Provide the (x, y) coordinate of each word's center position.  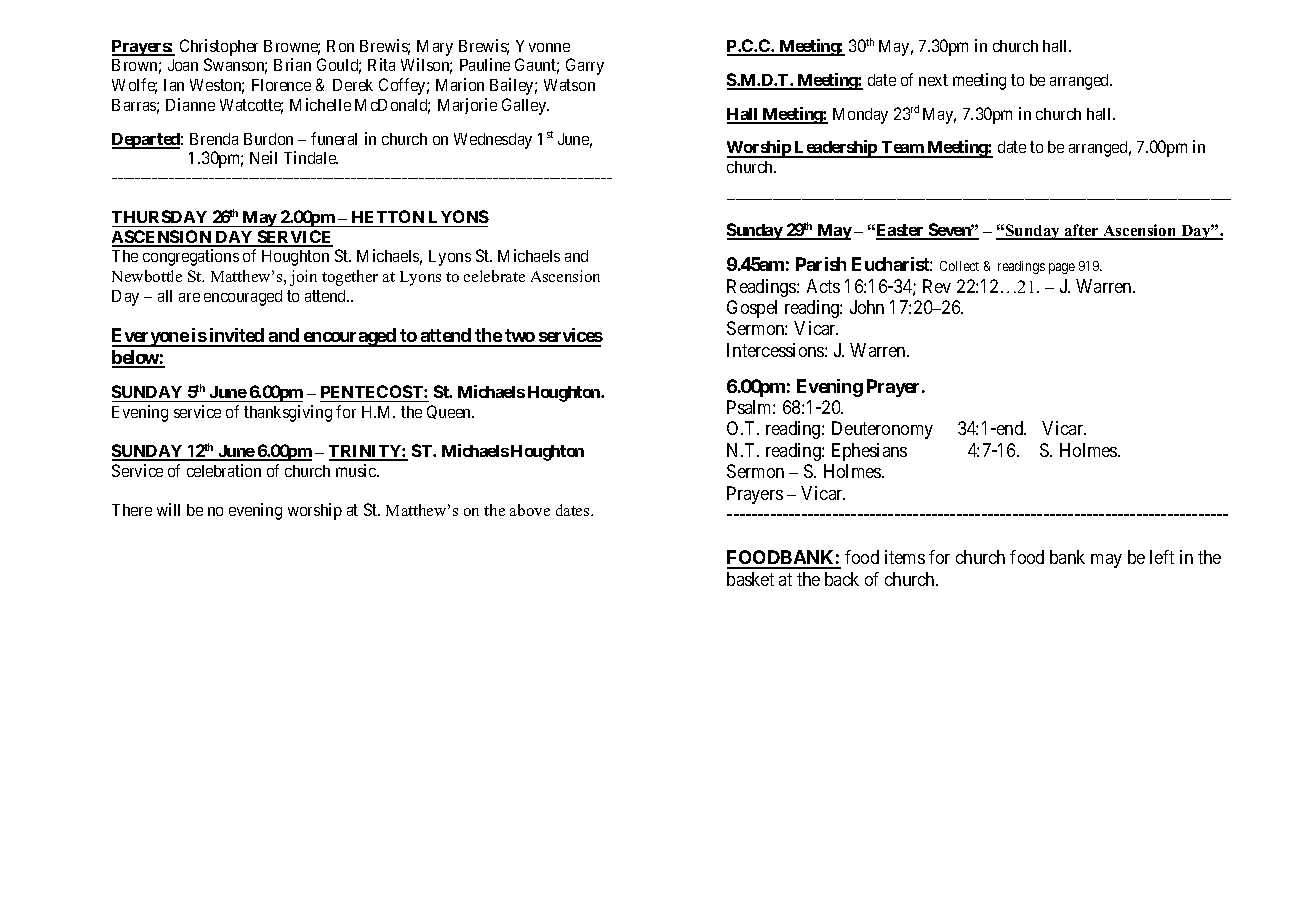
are (189, 297)
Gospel (752, 309)
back (842, 579)
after (1082, 231)
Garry (585, 66)
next (933, 80)
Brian (292, 64)
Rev (937, 286)
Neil (263, 157)
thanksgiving (288, 413)
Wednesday (493, 141)
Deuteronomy (882, 430)
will (168, 509)
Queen (450, 412)
